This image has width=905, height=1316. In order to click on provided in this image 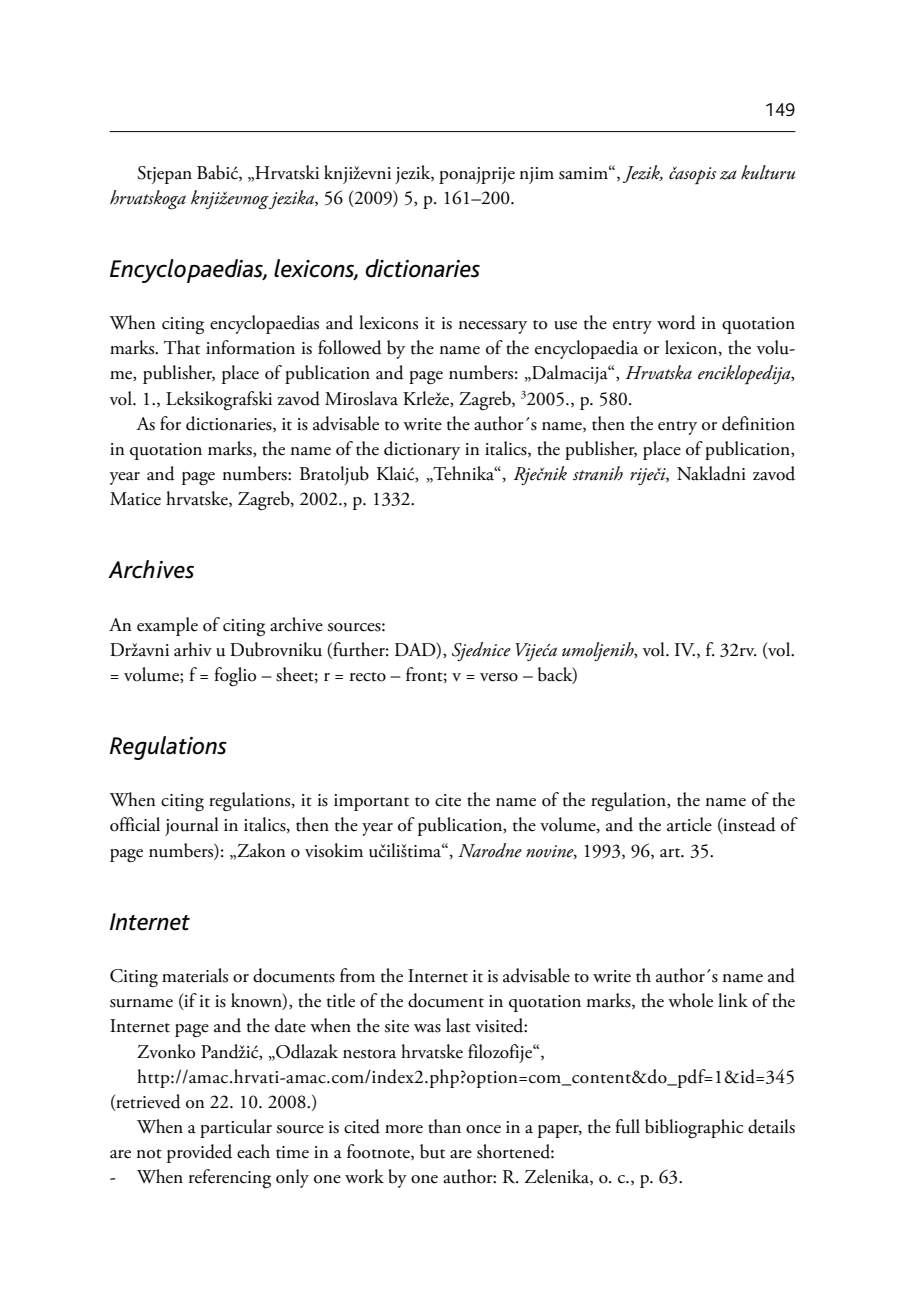, I will do `click(199, 1153)`.
